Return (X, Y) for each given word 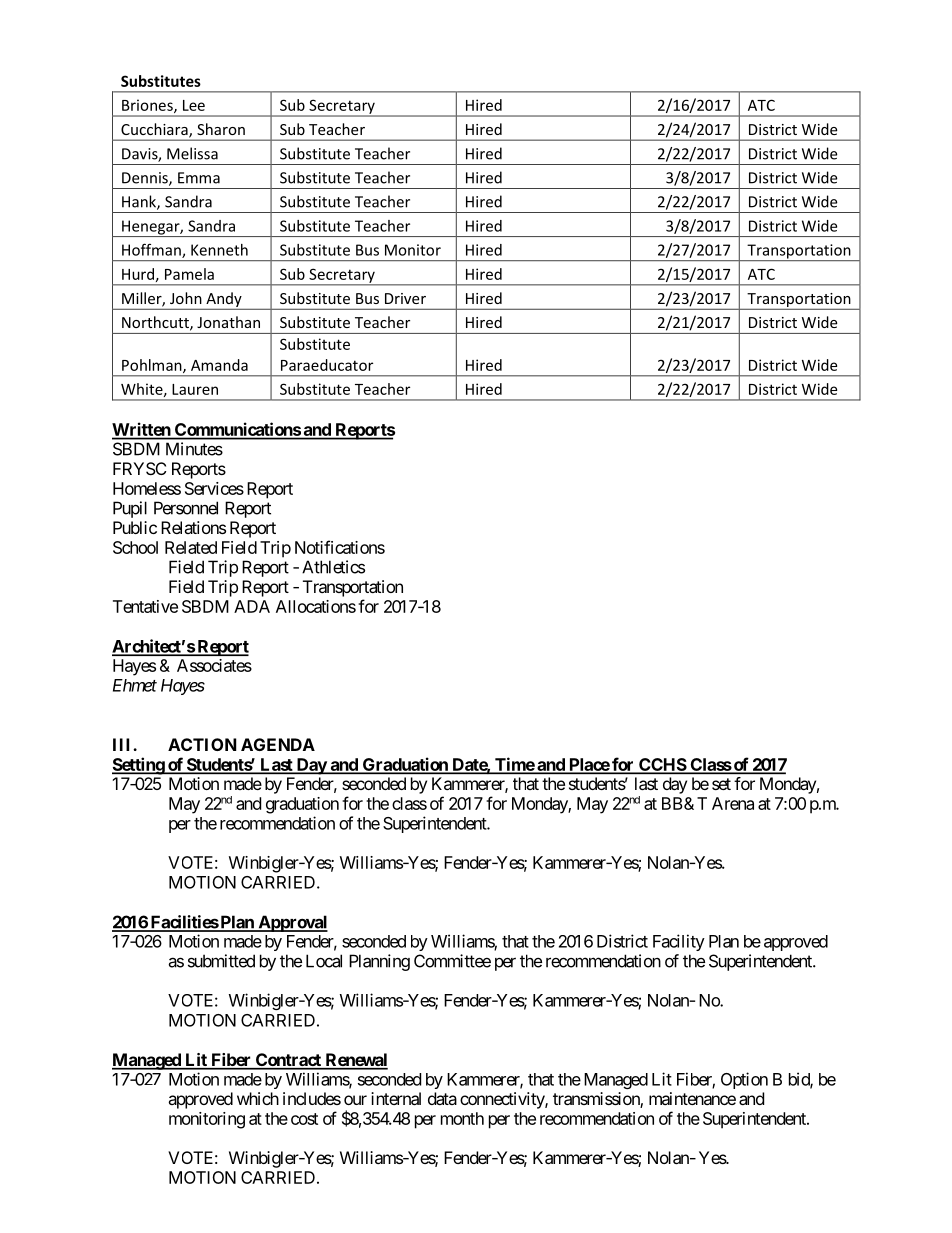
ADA (252, 606)
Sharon (221, 129)
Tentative (145, 606)
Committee (452, 961)
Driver (405, 298)
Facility (679, 942)
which (258, 1098)
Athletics (333, 567)
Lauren (195, 389)
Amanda (219, 365)
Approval (292, 923)
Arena (733, 803)
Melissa (192, 153)
